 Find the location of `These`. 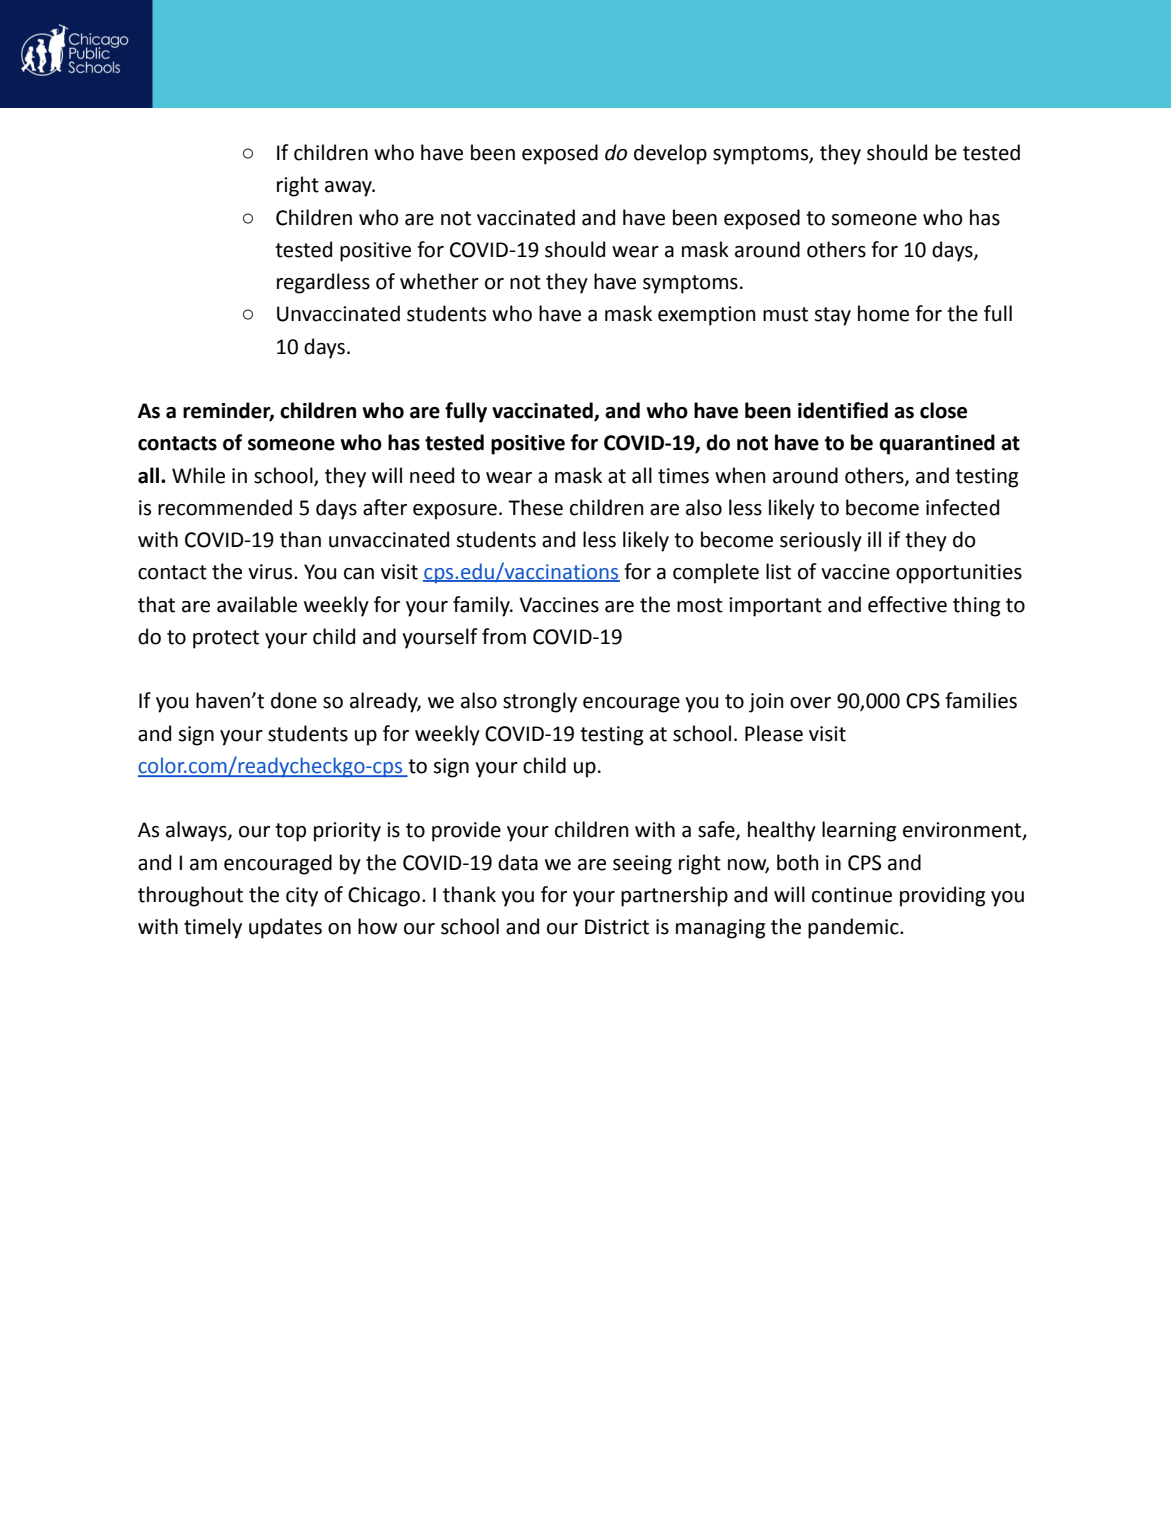

These is located at coordinates (535, 507).
